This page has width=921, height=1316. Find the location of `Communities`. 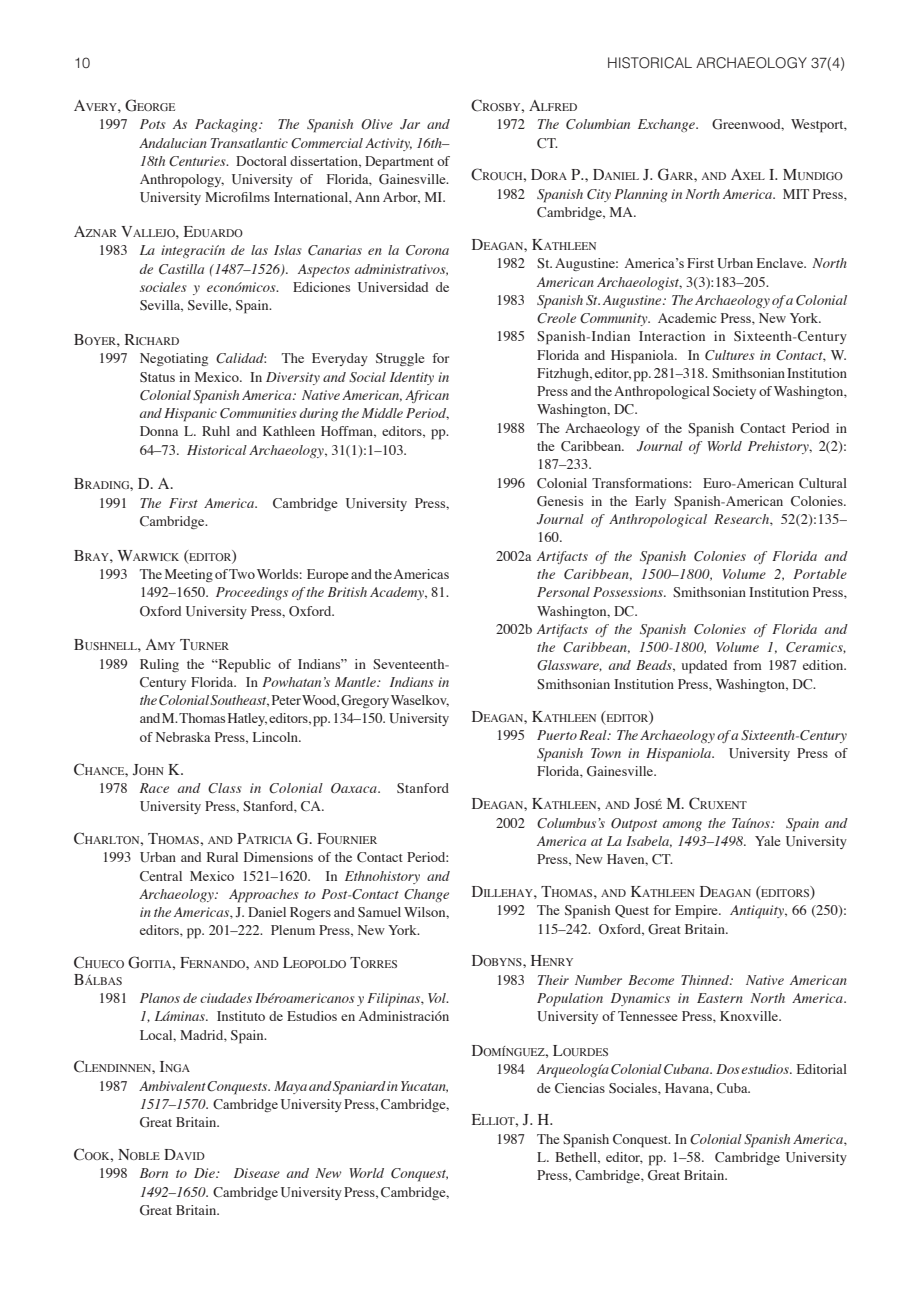

Communities is located at coordinates (258, 413).
